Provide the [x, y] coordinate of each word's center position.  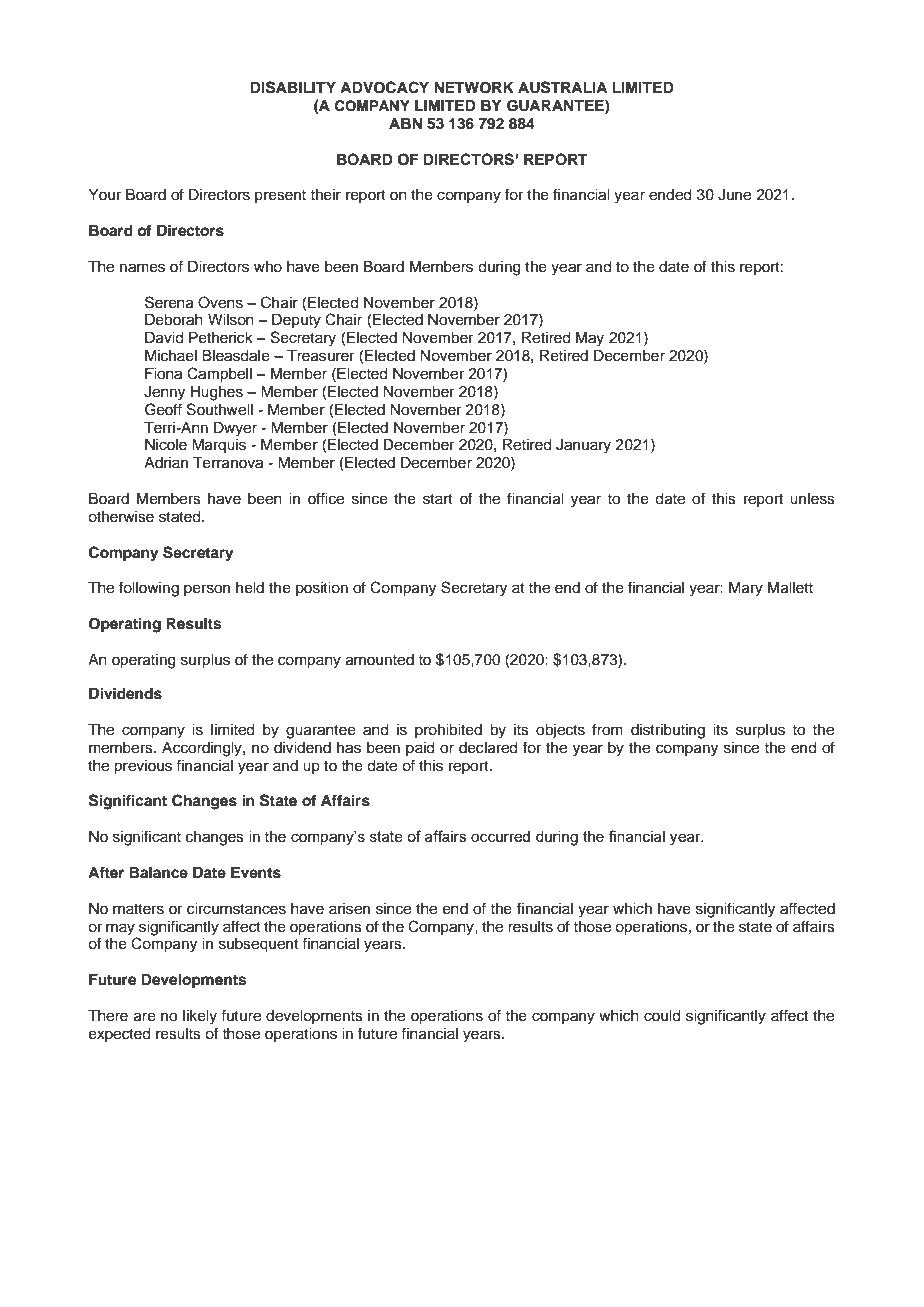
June [734, 195]
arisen [349, 909]
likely [200, 1017]
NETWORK [474, 88]
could [662, 1016]
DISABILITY [293, 87]
